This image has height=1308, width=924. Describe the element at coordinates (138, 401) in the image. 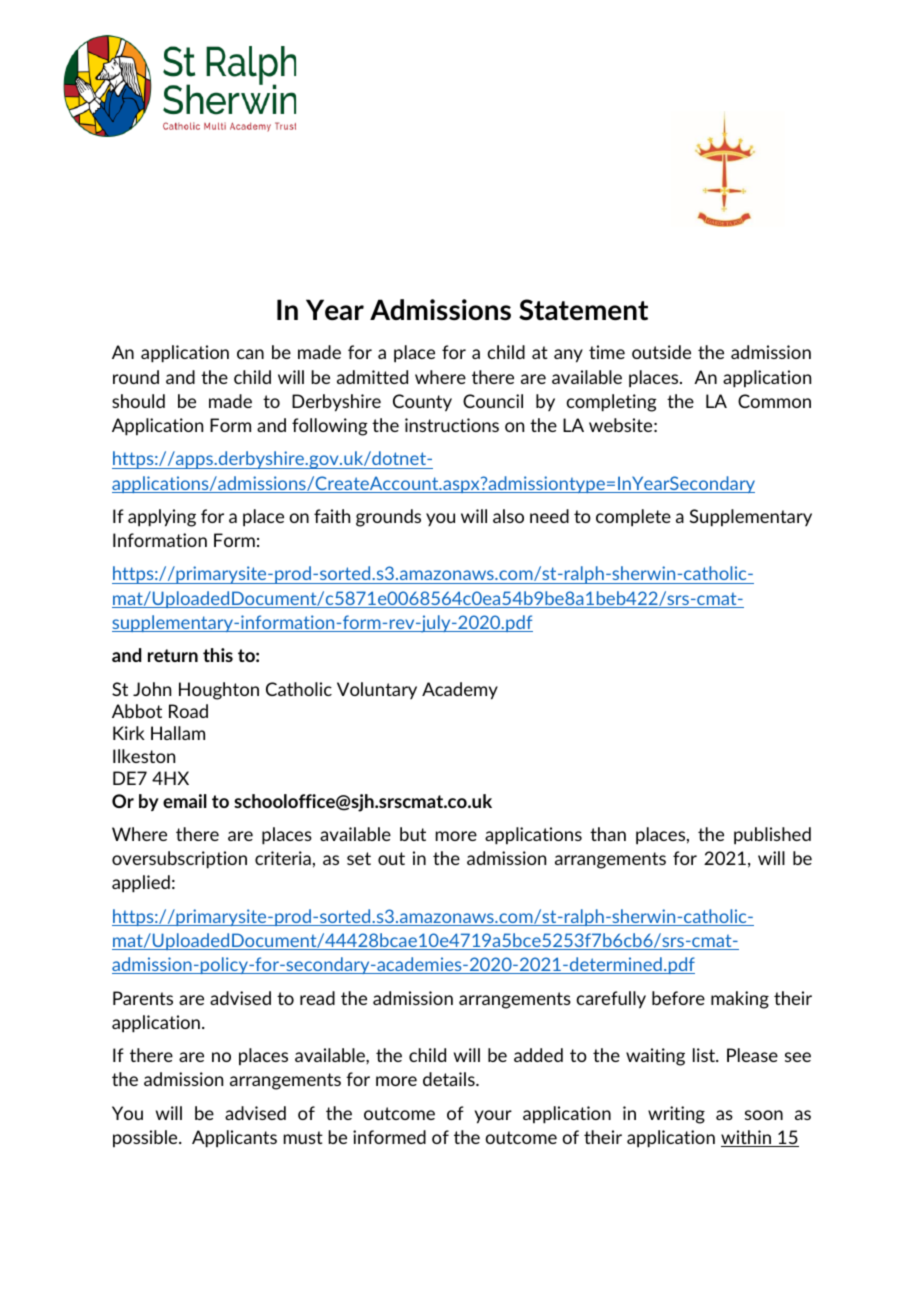

I see `should` at that location.
